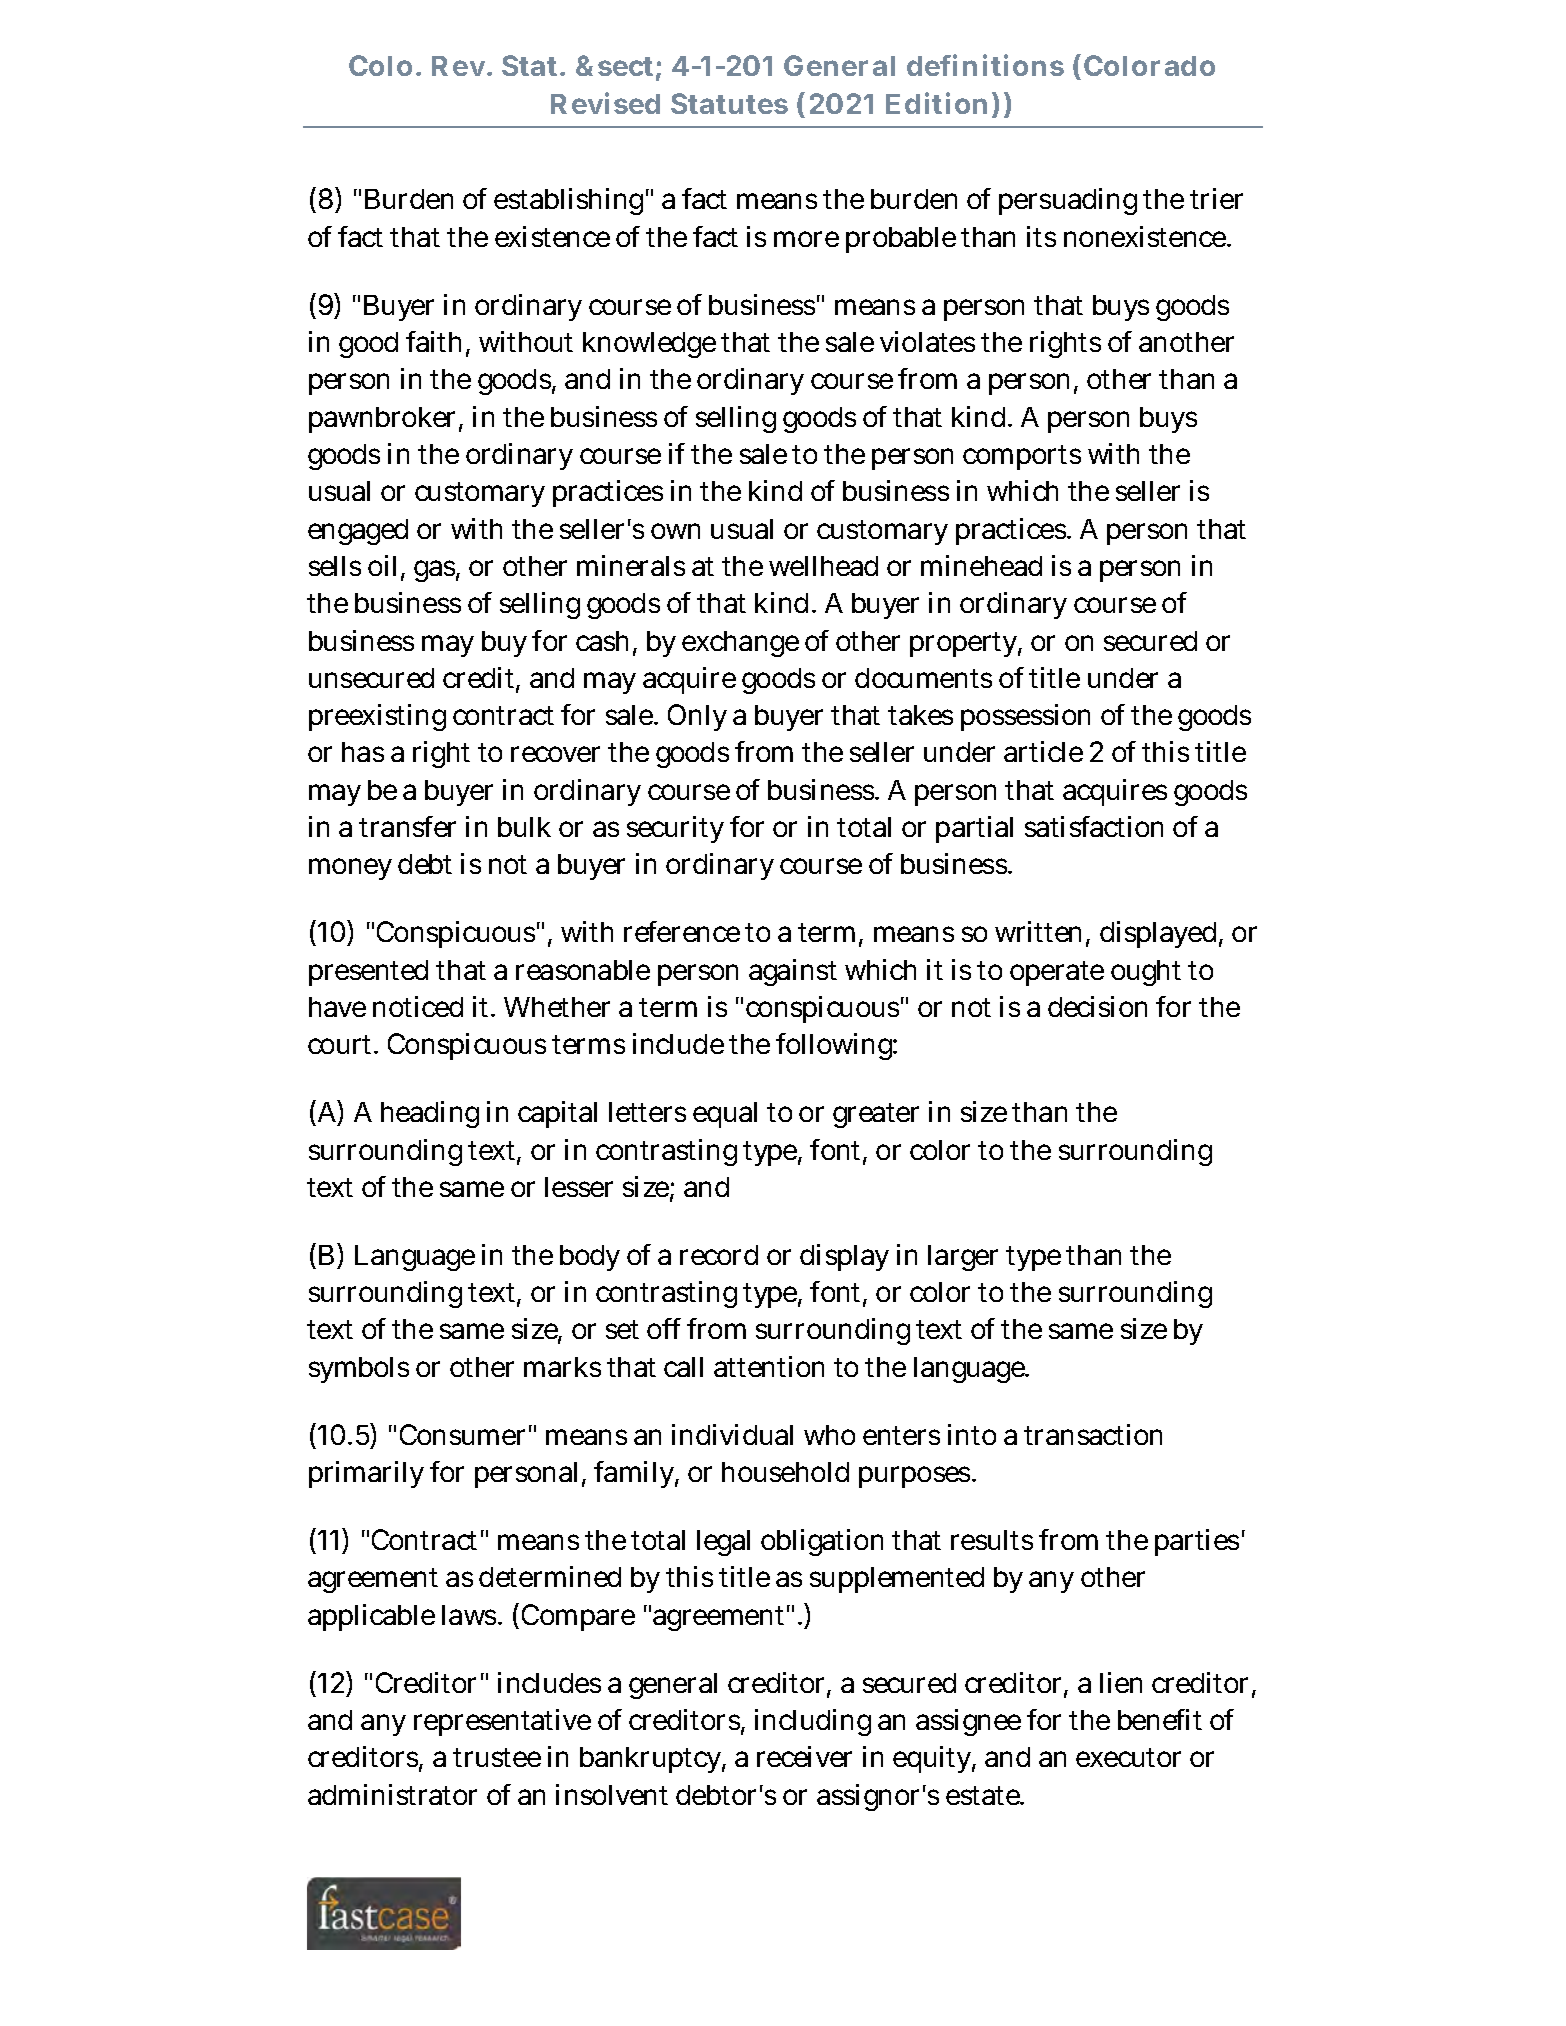 The width and height of the document is (1566, 2026). Describe the element at coordinates (804, 1756) in the document. I see `receiver` at that location.
